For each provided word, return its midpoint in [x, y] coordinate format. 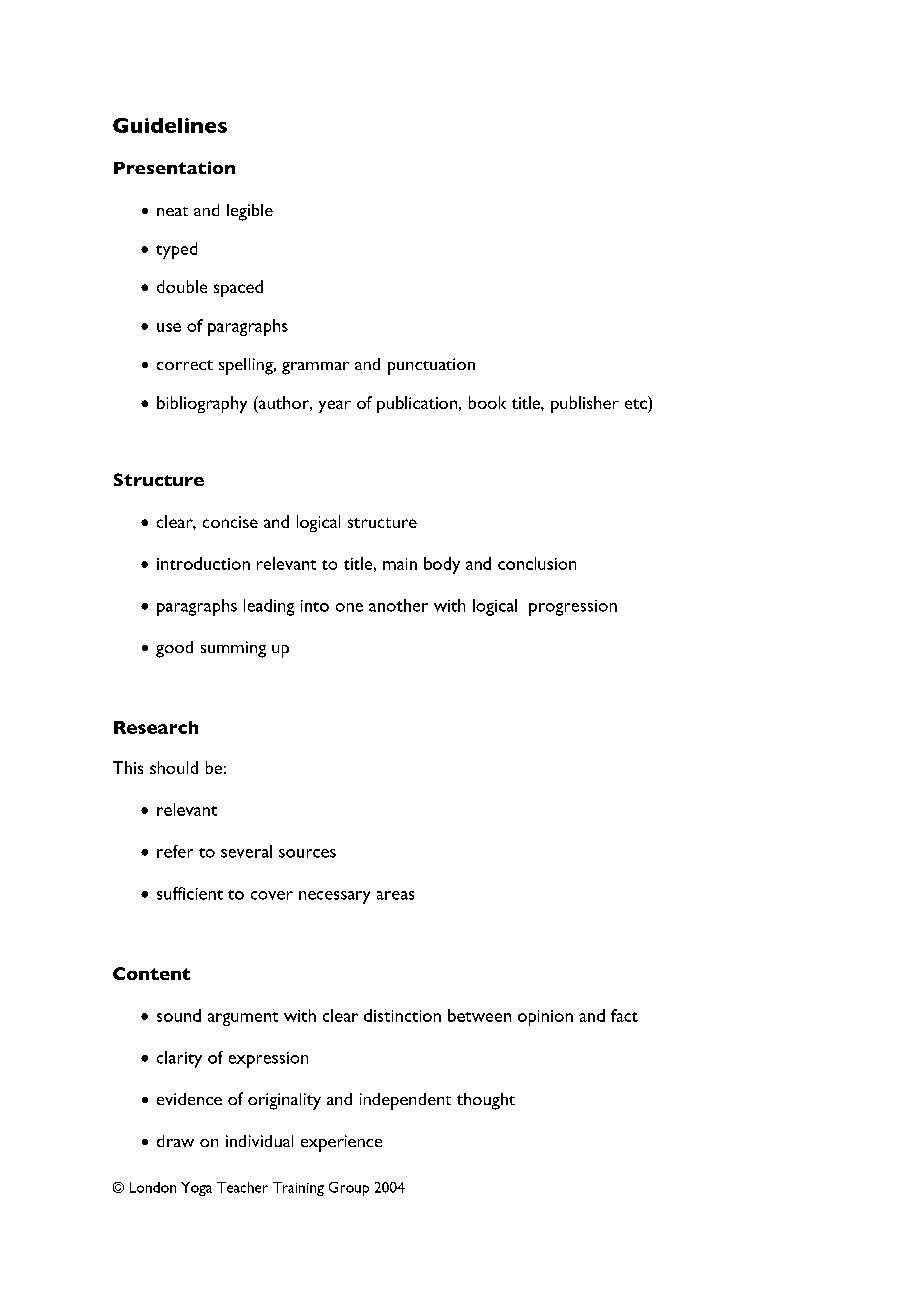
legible [250, 212]
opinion [545, 1018]
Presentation [174, 167]
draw [175, 1141]
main [400, 564]
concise [230, 522]
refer [175, 851]
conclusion [537, 563]
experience [341, 1143]
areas [395, 895]
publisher [585, 404]
